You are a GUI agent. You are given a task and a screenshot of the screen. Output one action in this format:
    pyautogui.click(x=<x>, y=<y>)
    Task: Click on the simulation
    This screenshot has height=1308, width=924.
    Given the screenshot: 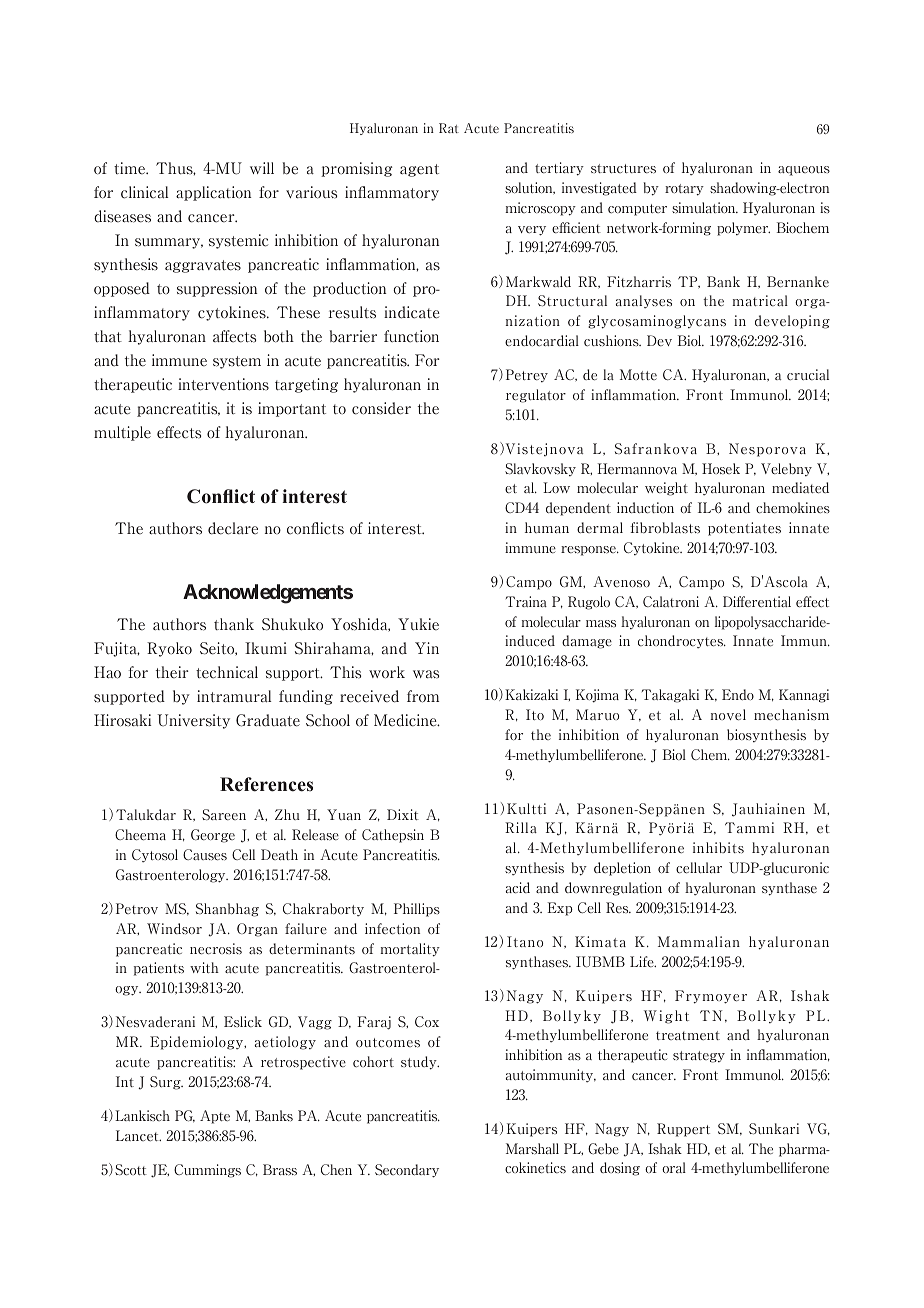 What is the action you would take?
    pyautogui.click(x=705, y=208)
